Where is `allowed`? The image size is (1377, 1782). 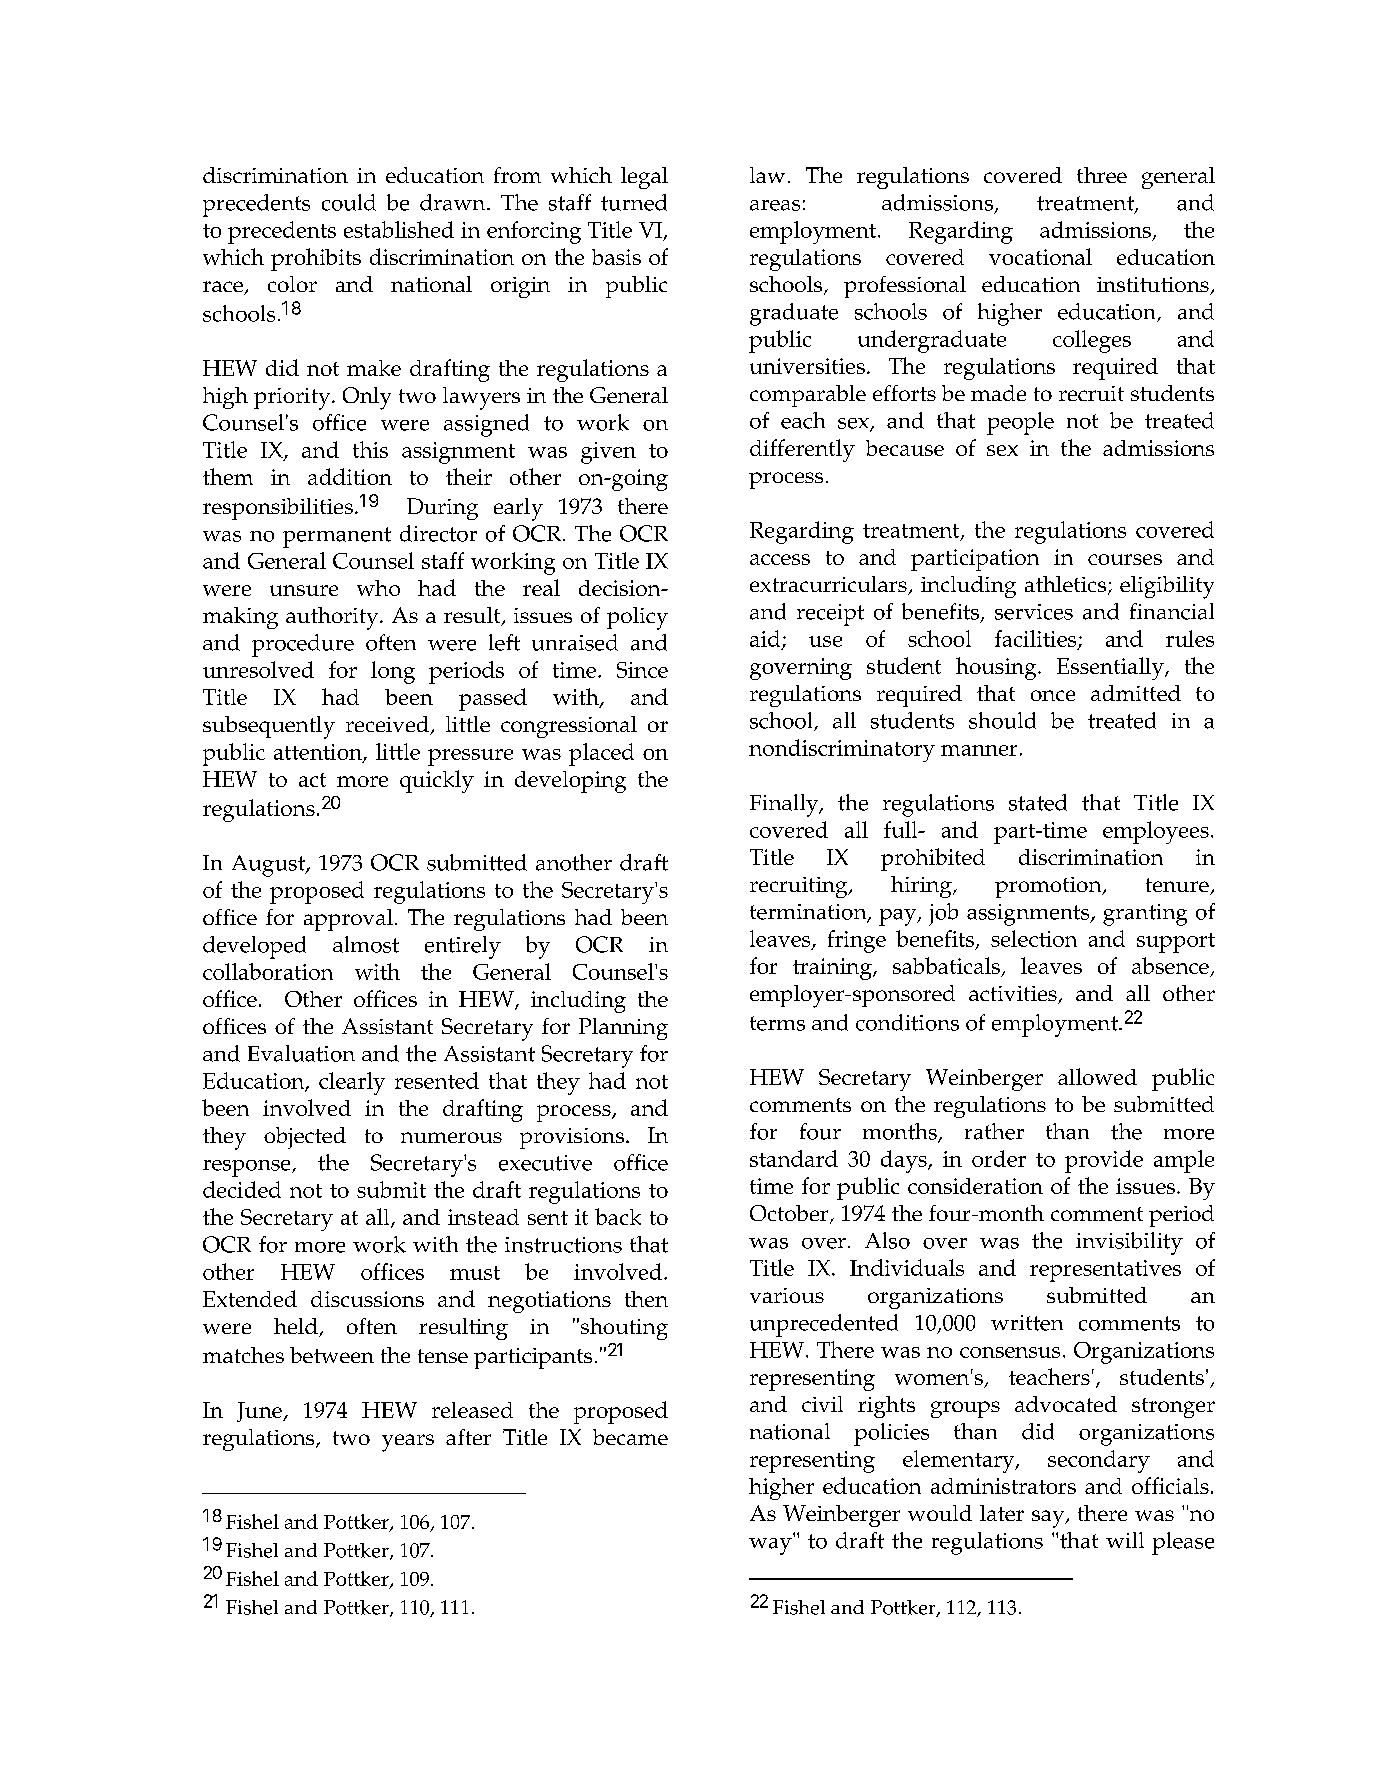 allowed is located at coordinates (1097, 1076).
